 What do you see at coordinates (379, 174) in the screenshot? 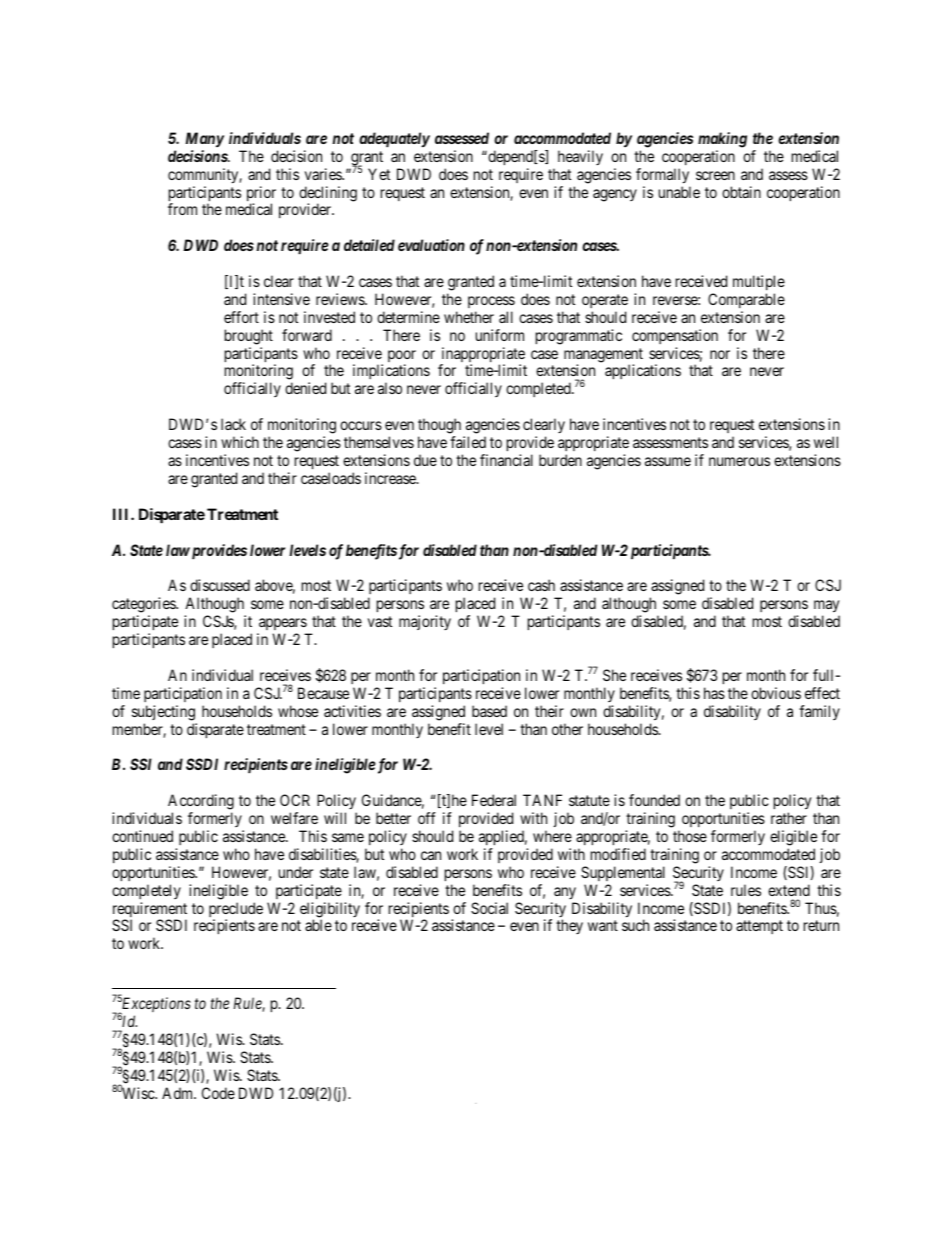
I see `Yet` at bounding box center [379, 174].
